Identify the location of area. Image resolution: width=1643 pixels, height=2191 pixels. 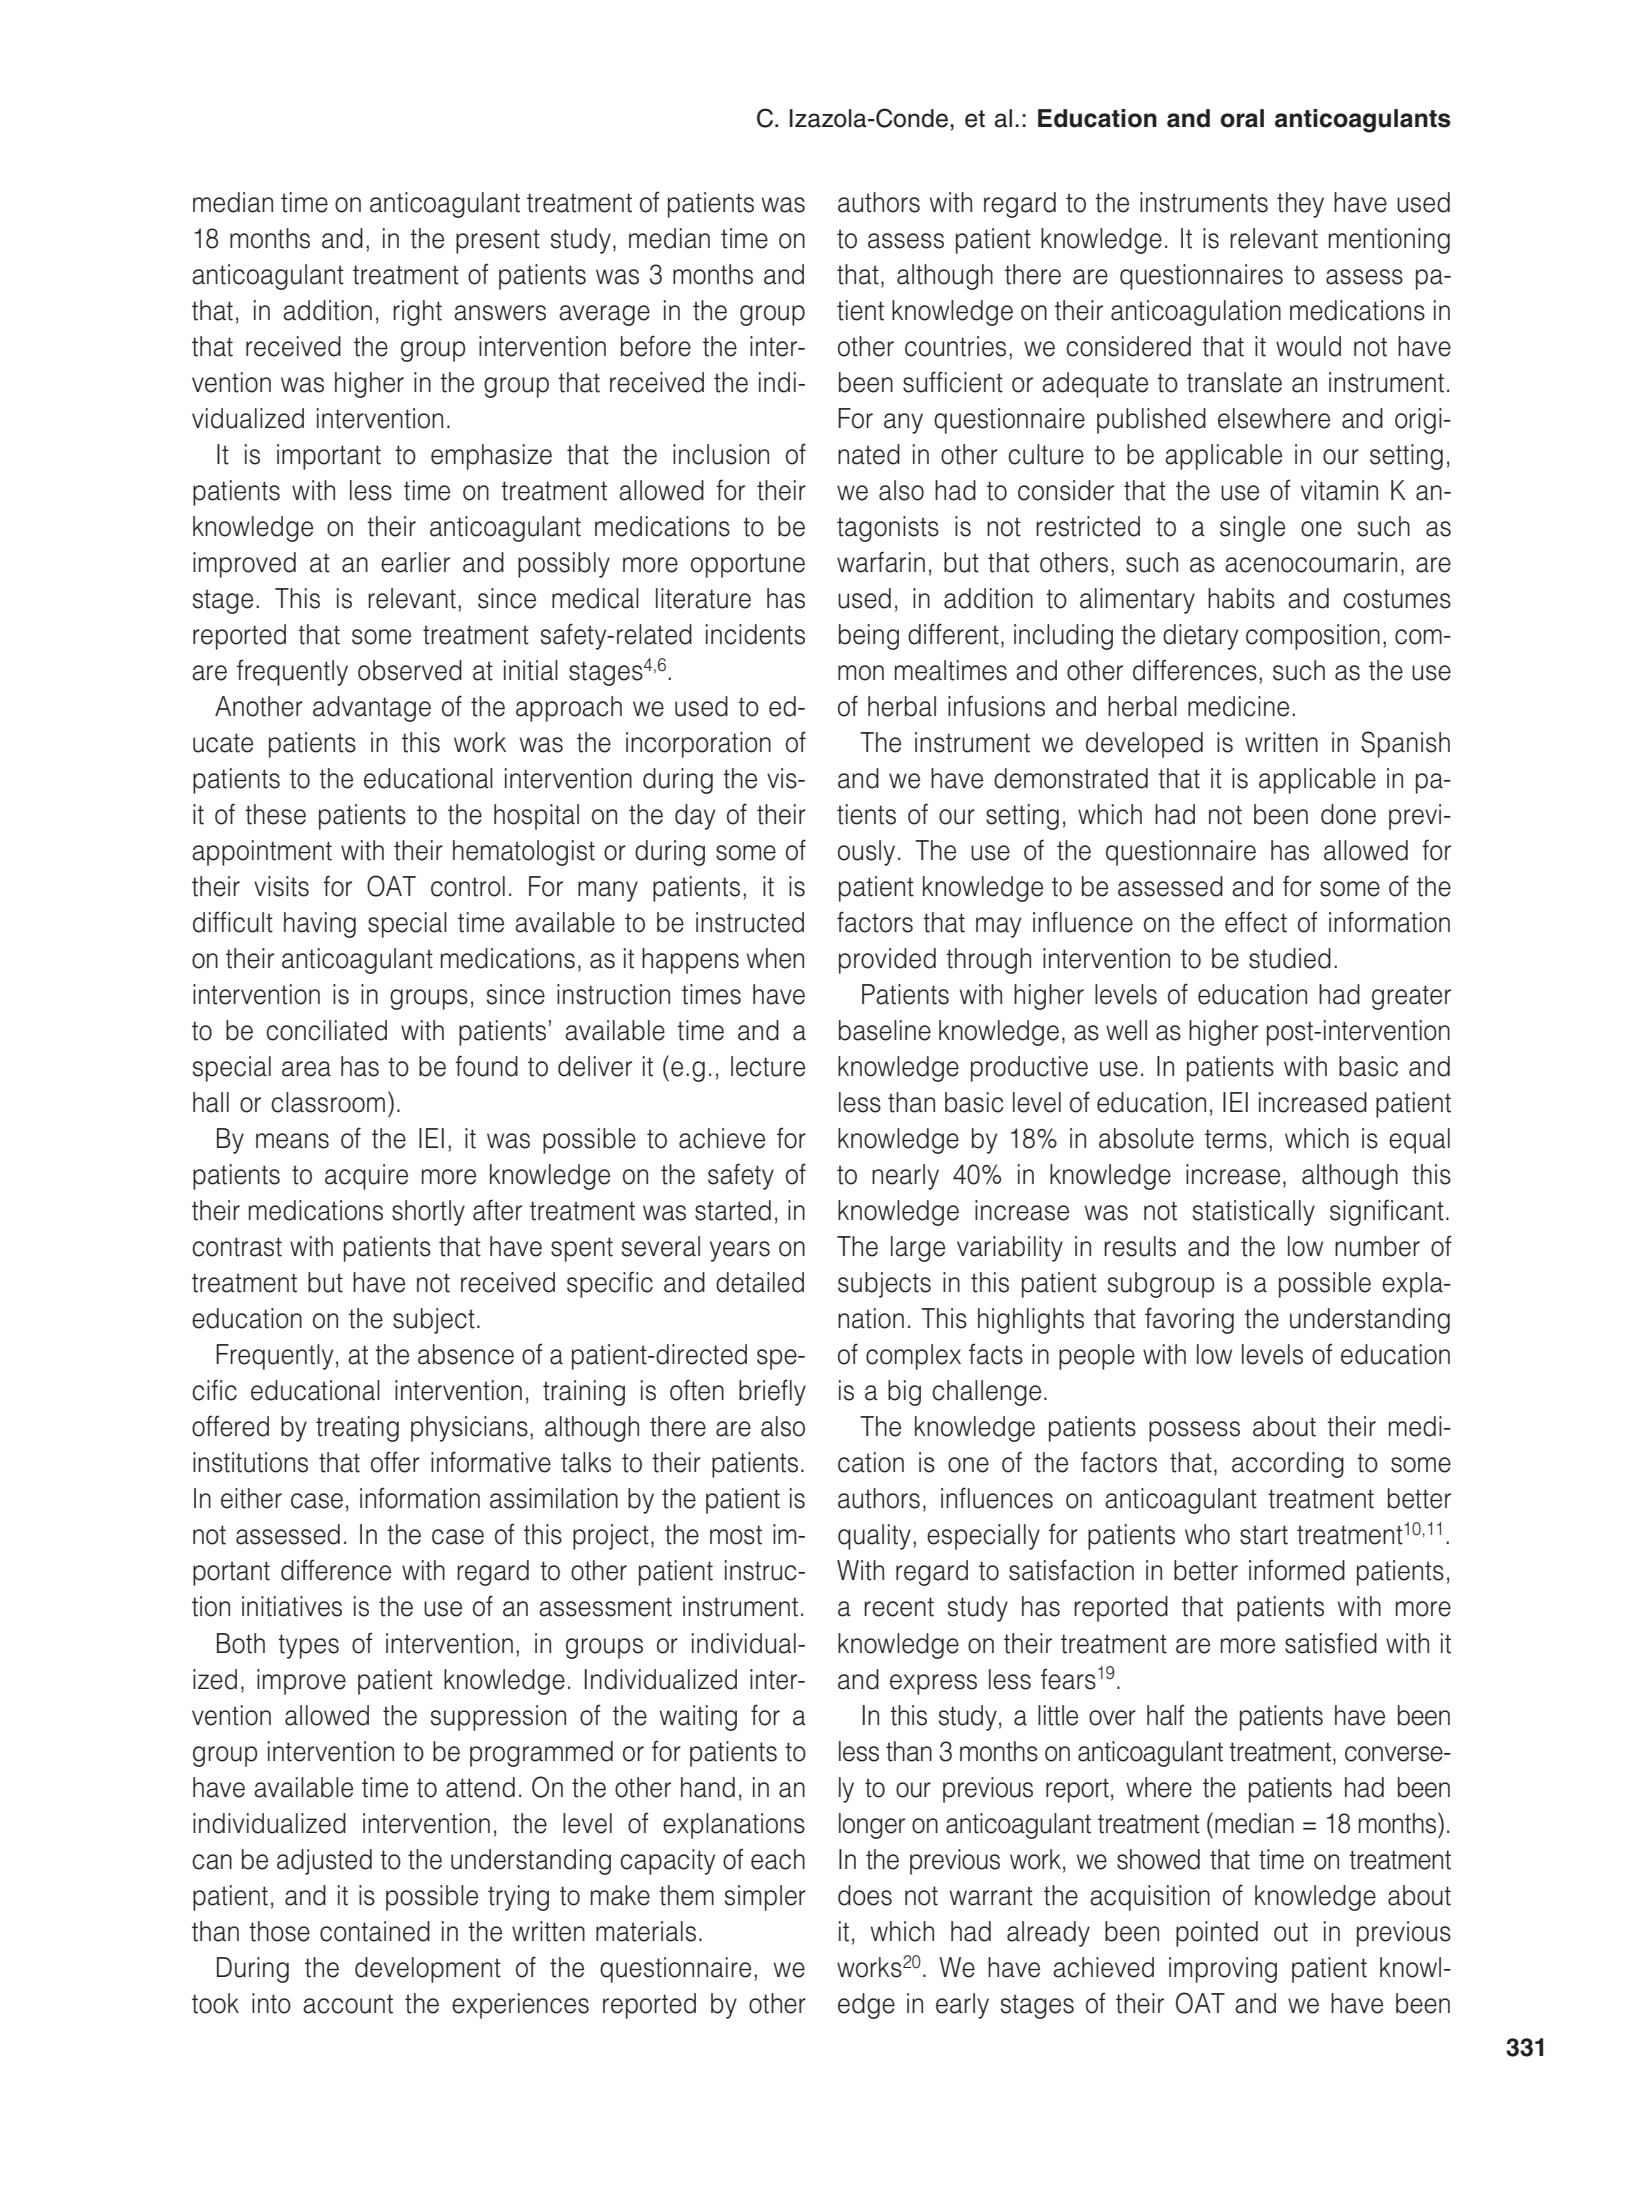
(306, 1069).
